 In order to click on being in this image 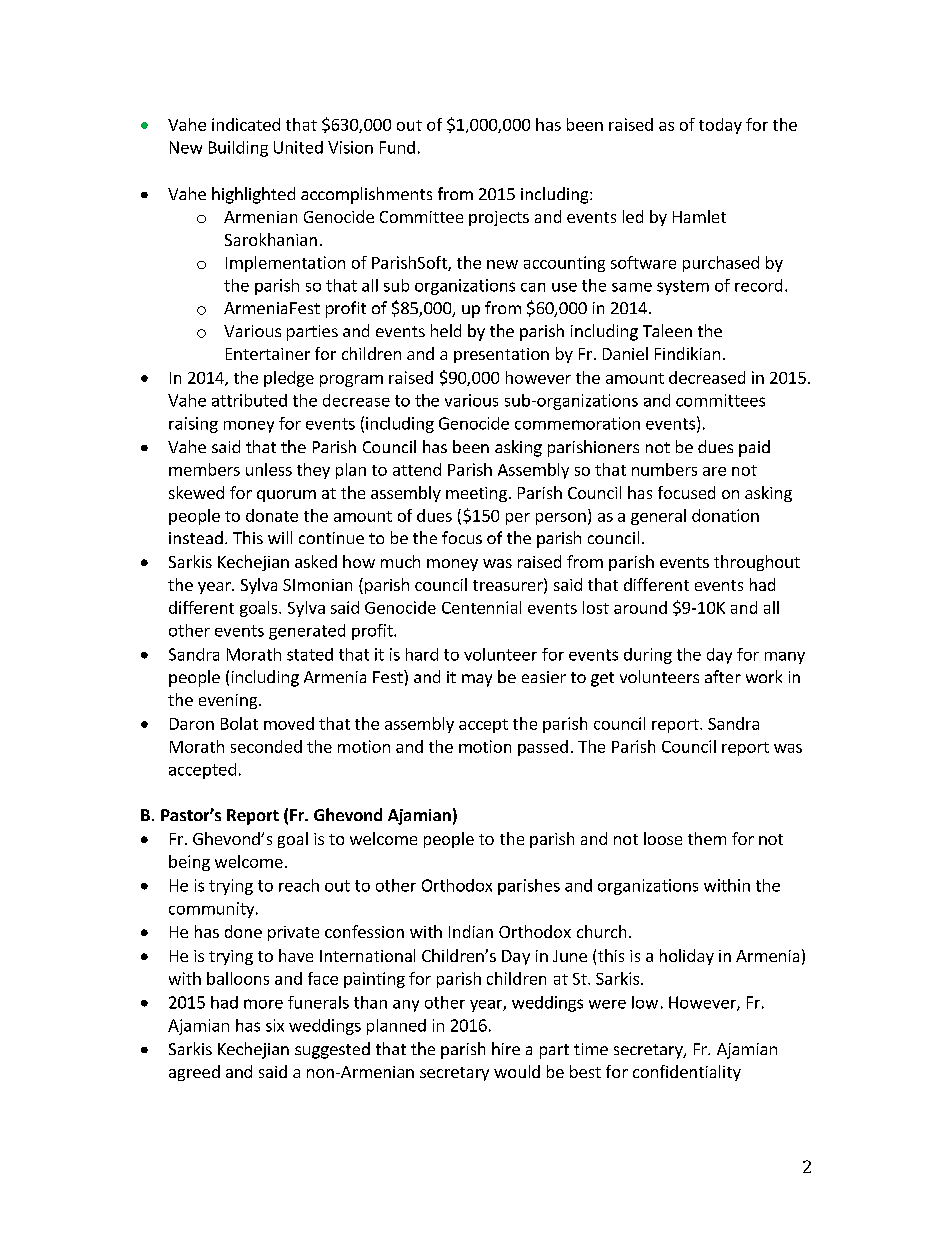, I will do `click(189, 863)`.
